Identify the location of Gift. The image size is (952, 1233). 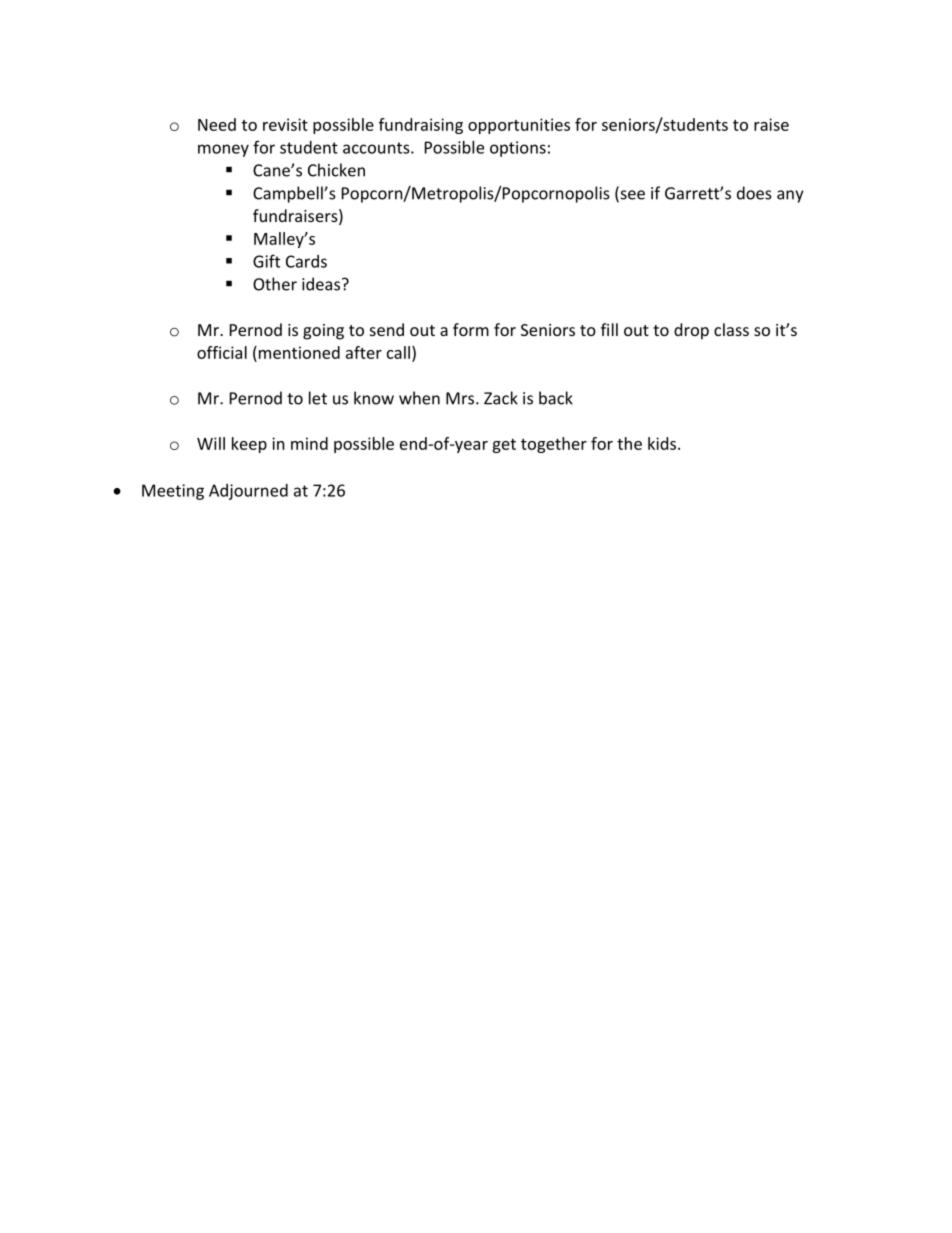
(266, 261).
